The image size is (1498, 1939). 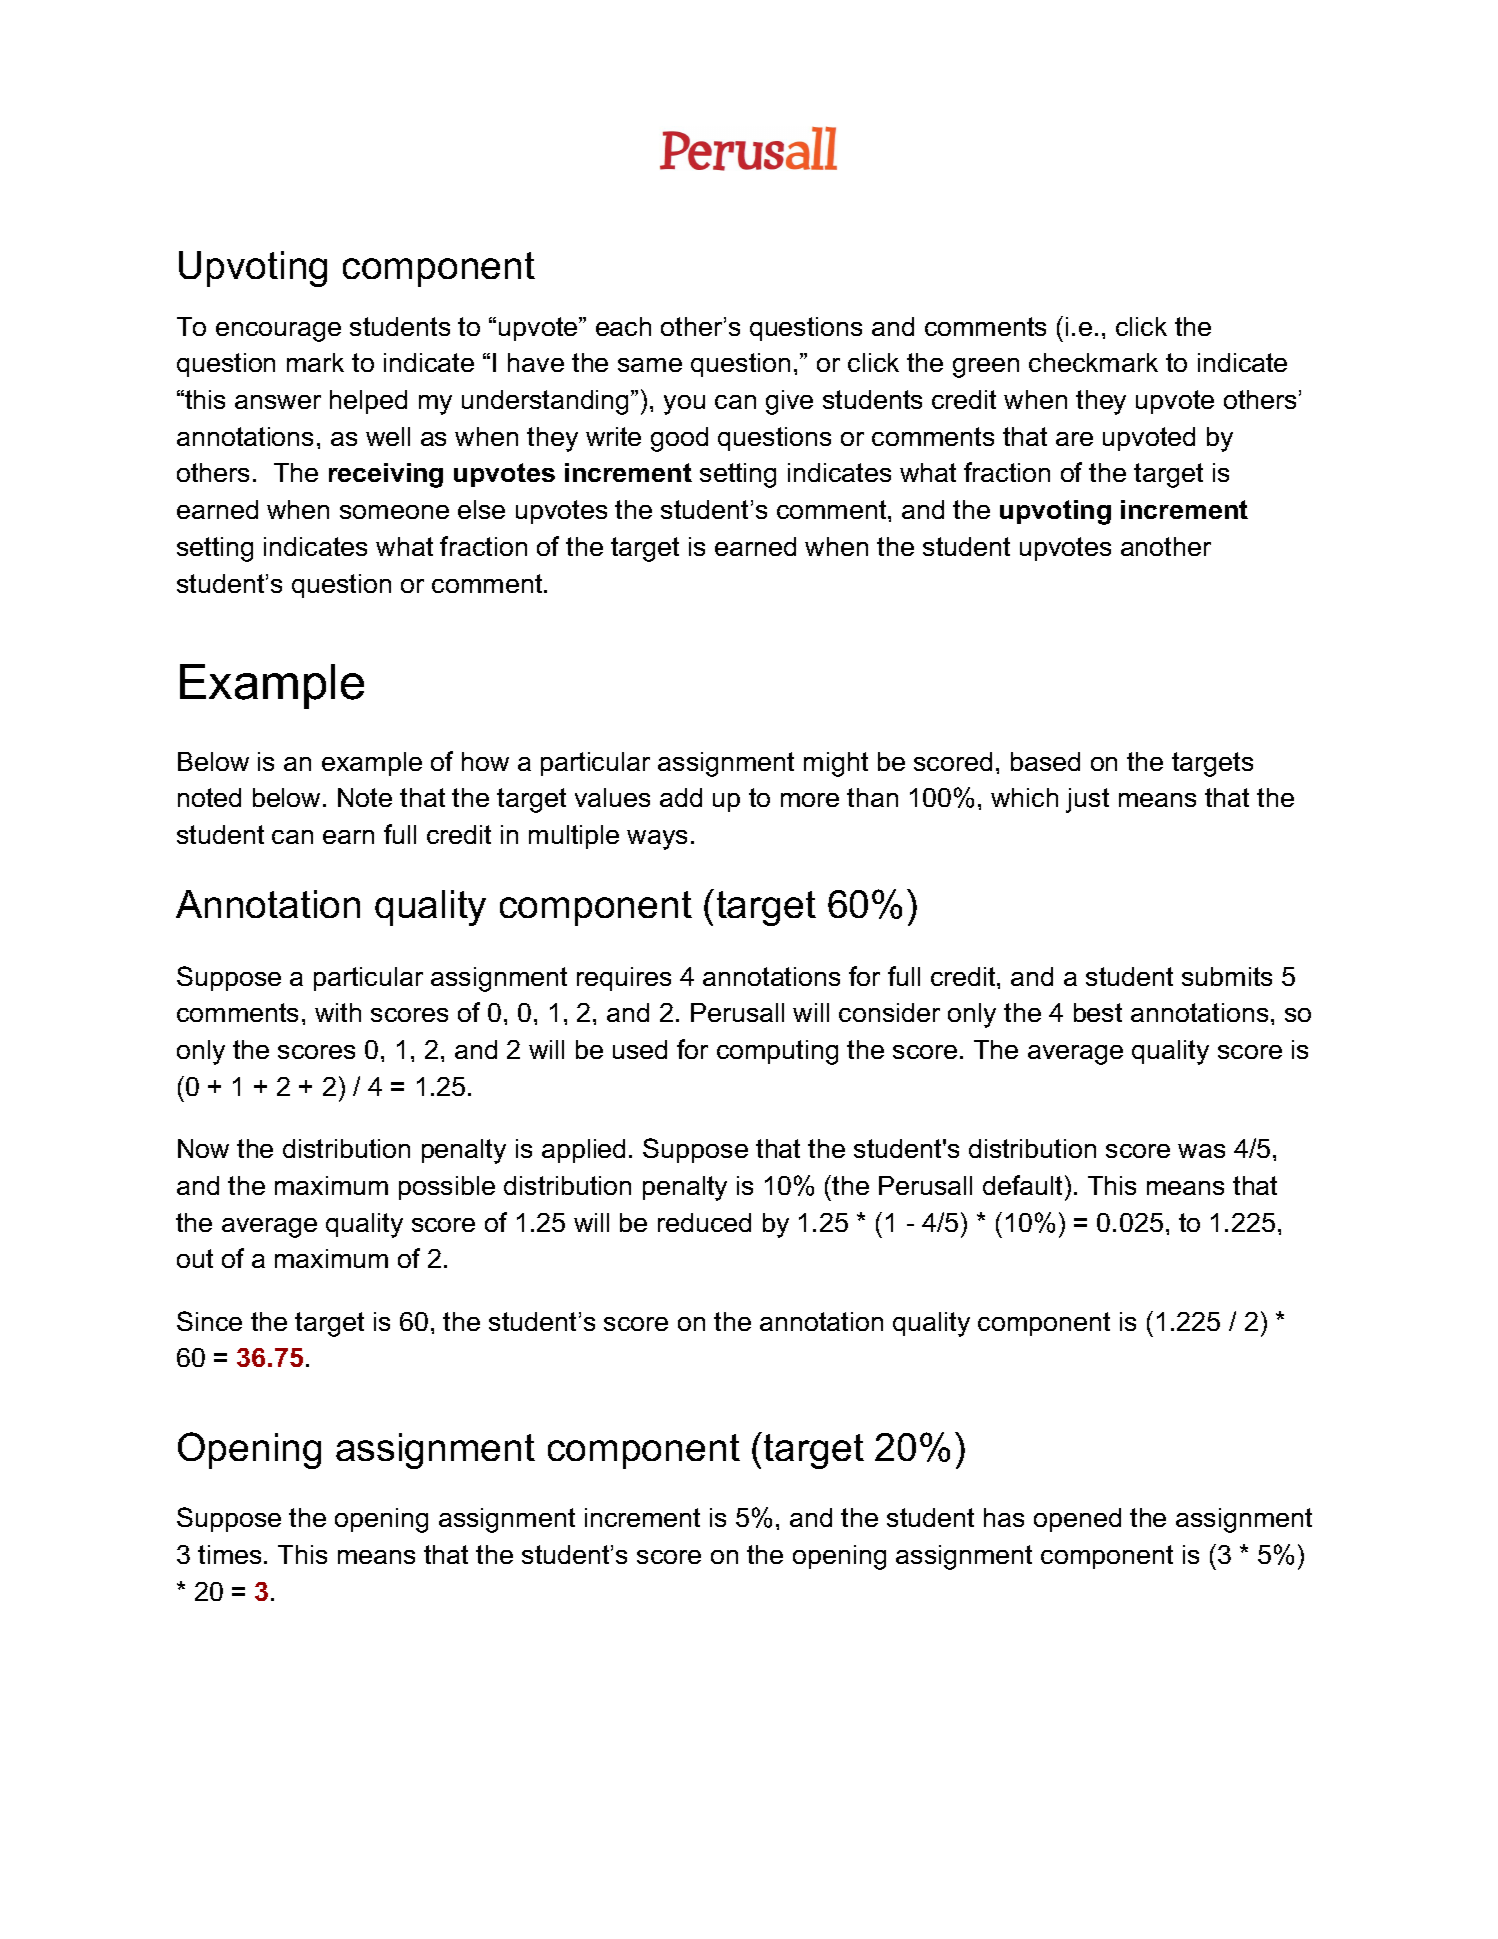 I want to click on opened, so click(x=1077, y=1520).
